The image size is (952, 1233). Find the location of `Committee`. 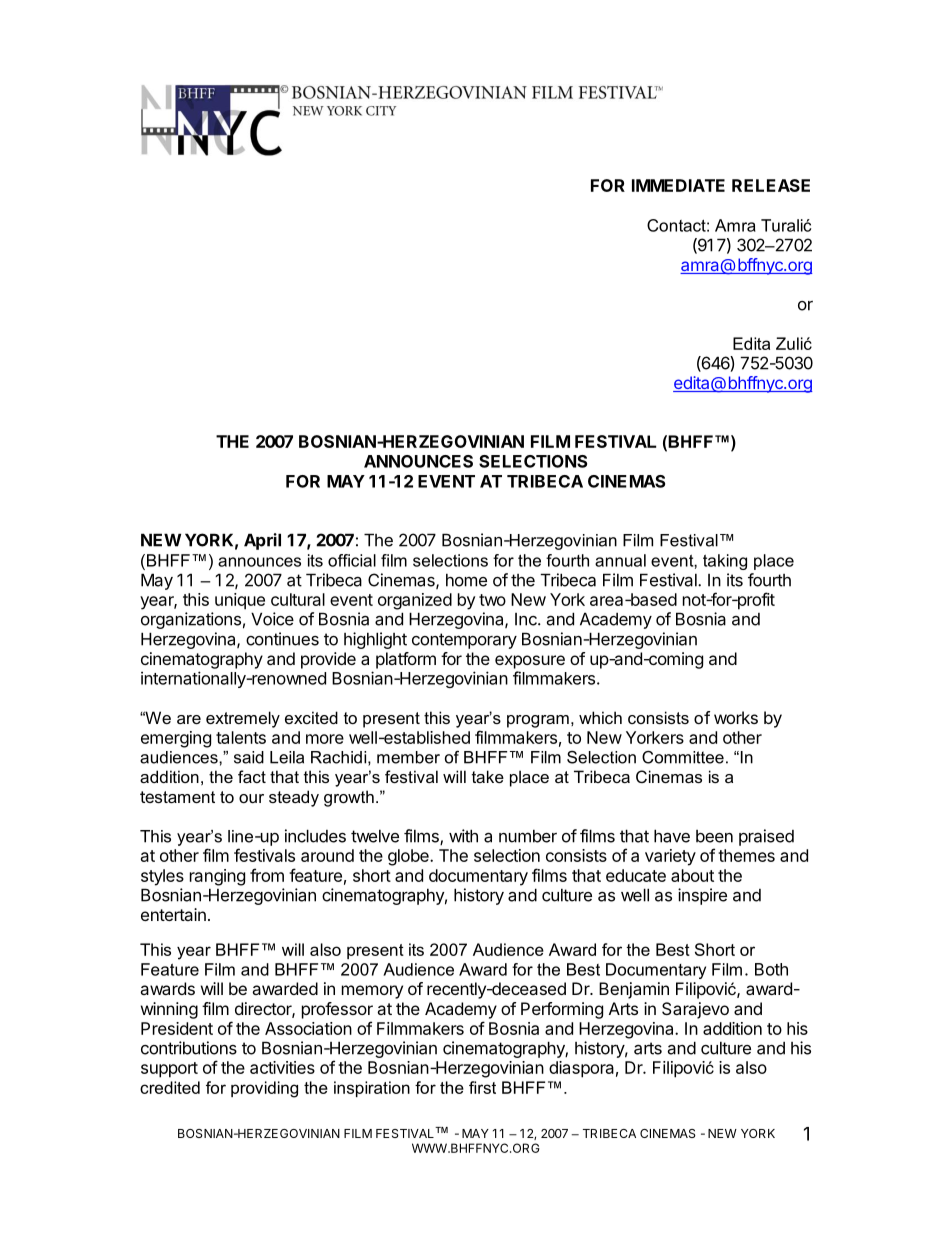

Committee is located at coordinates (683, 757).
